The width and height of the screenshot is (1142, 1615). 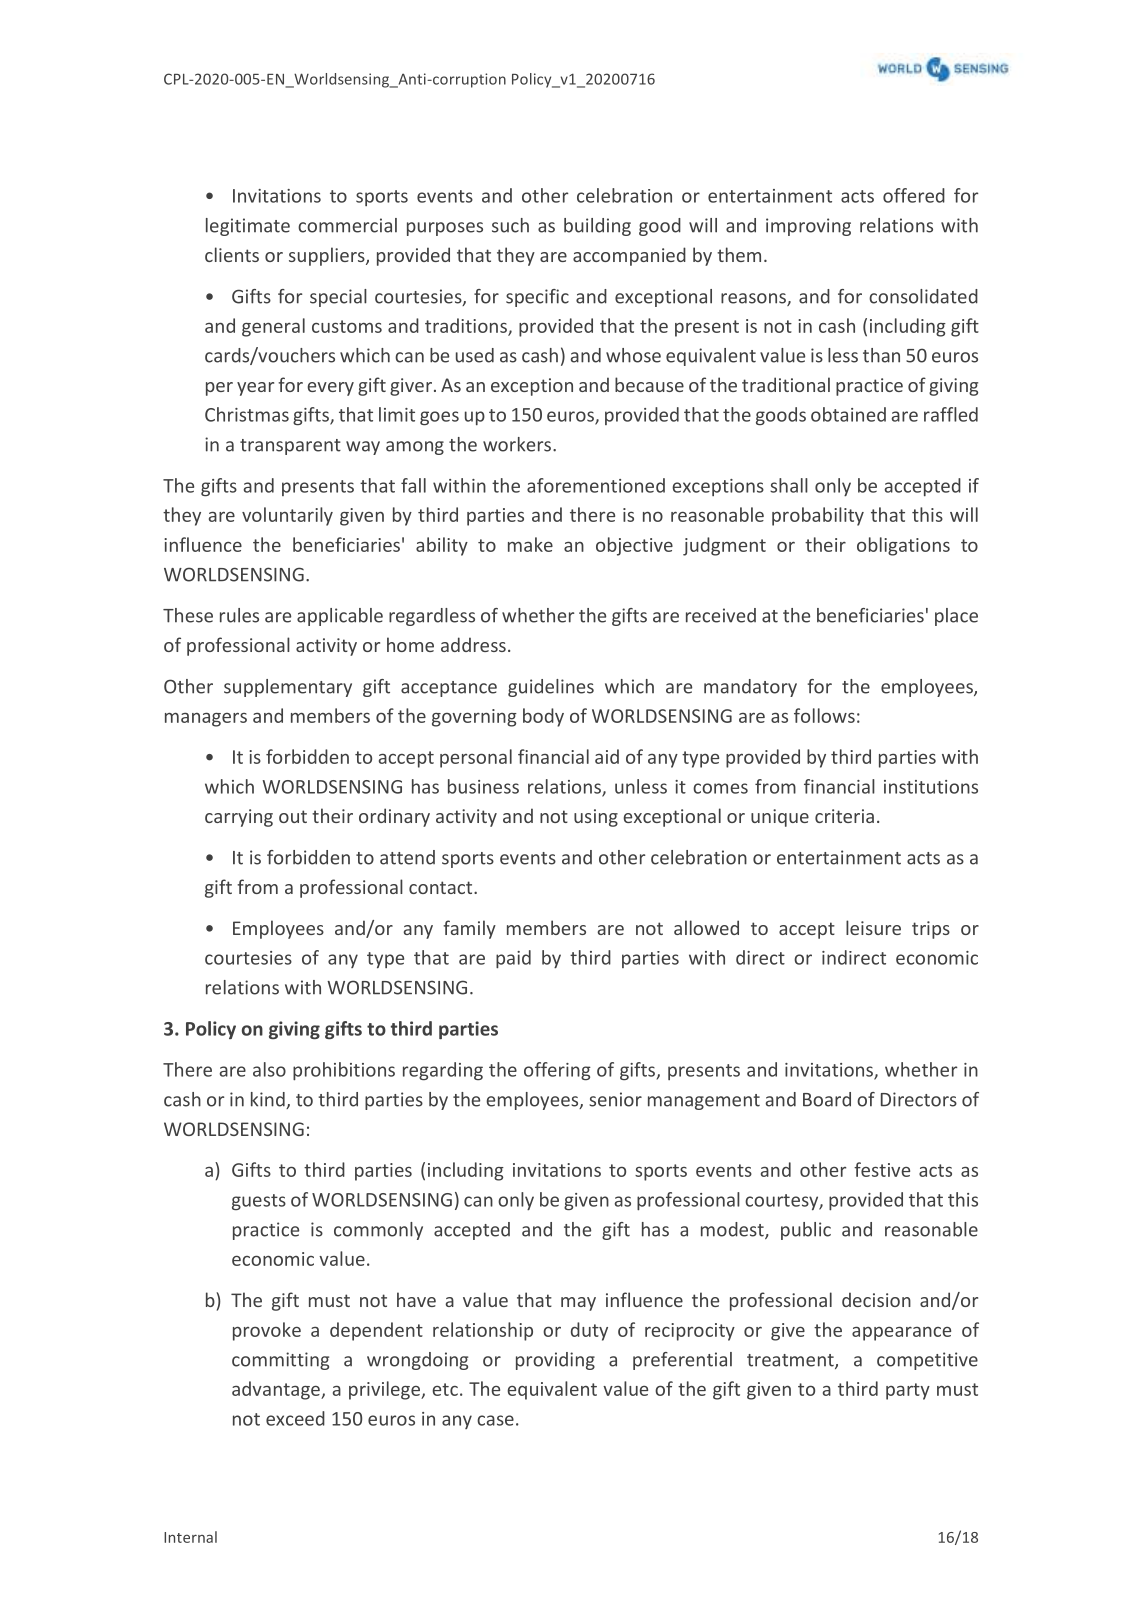 What do you see at coordinates (495, 1420) in the screenshot?
I see `case` at bounding box center [495, 1420].
